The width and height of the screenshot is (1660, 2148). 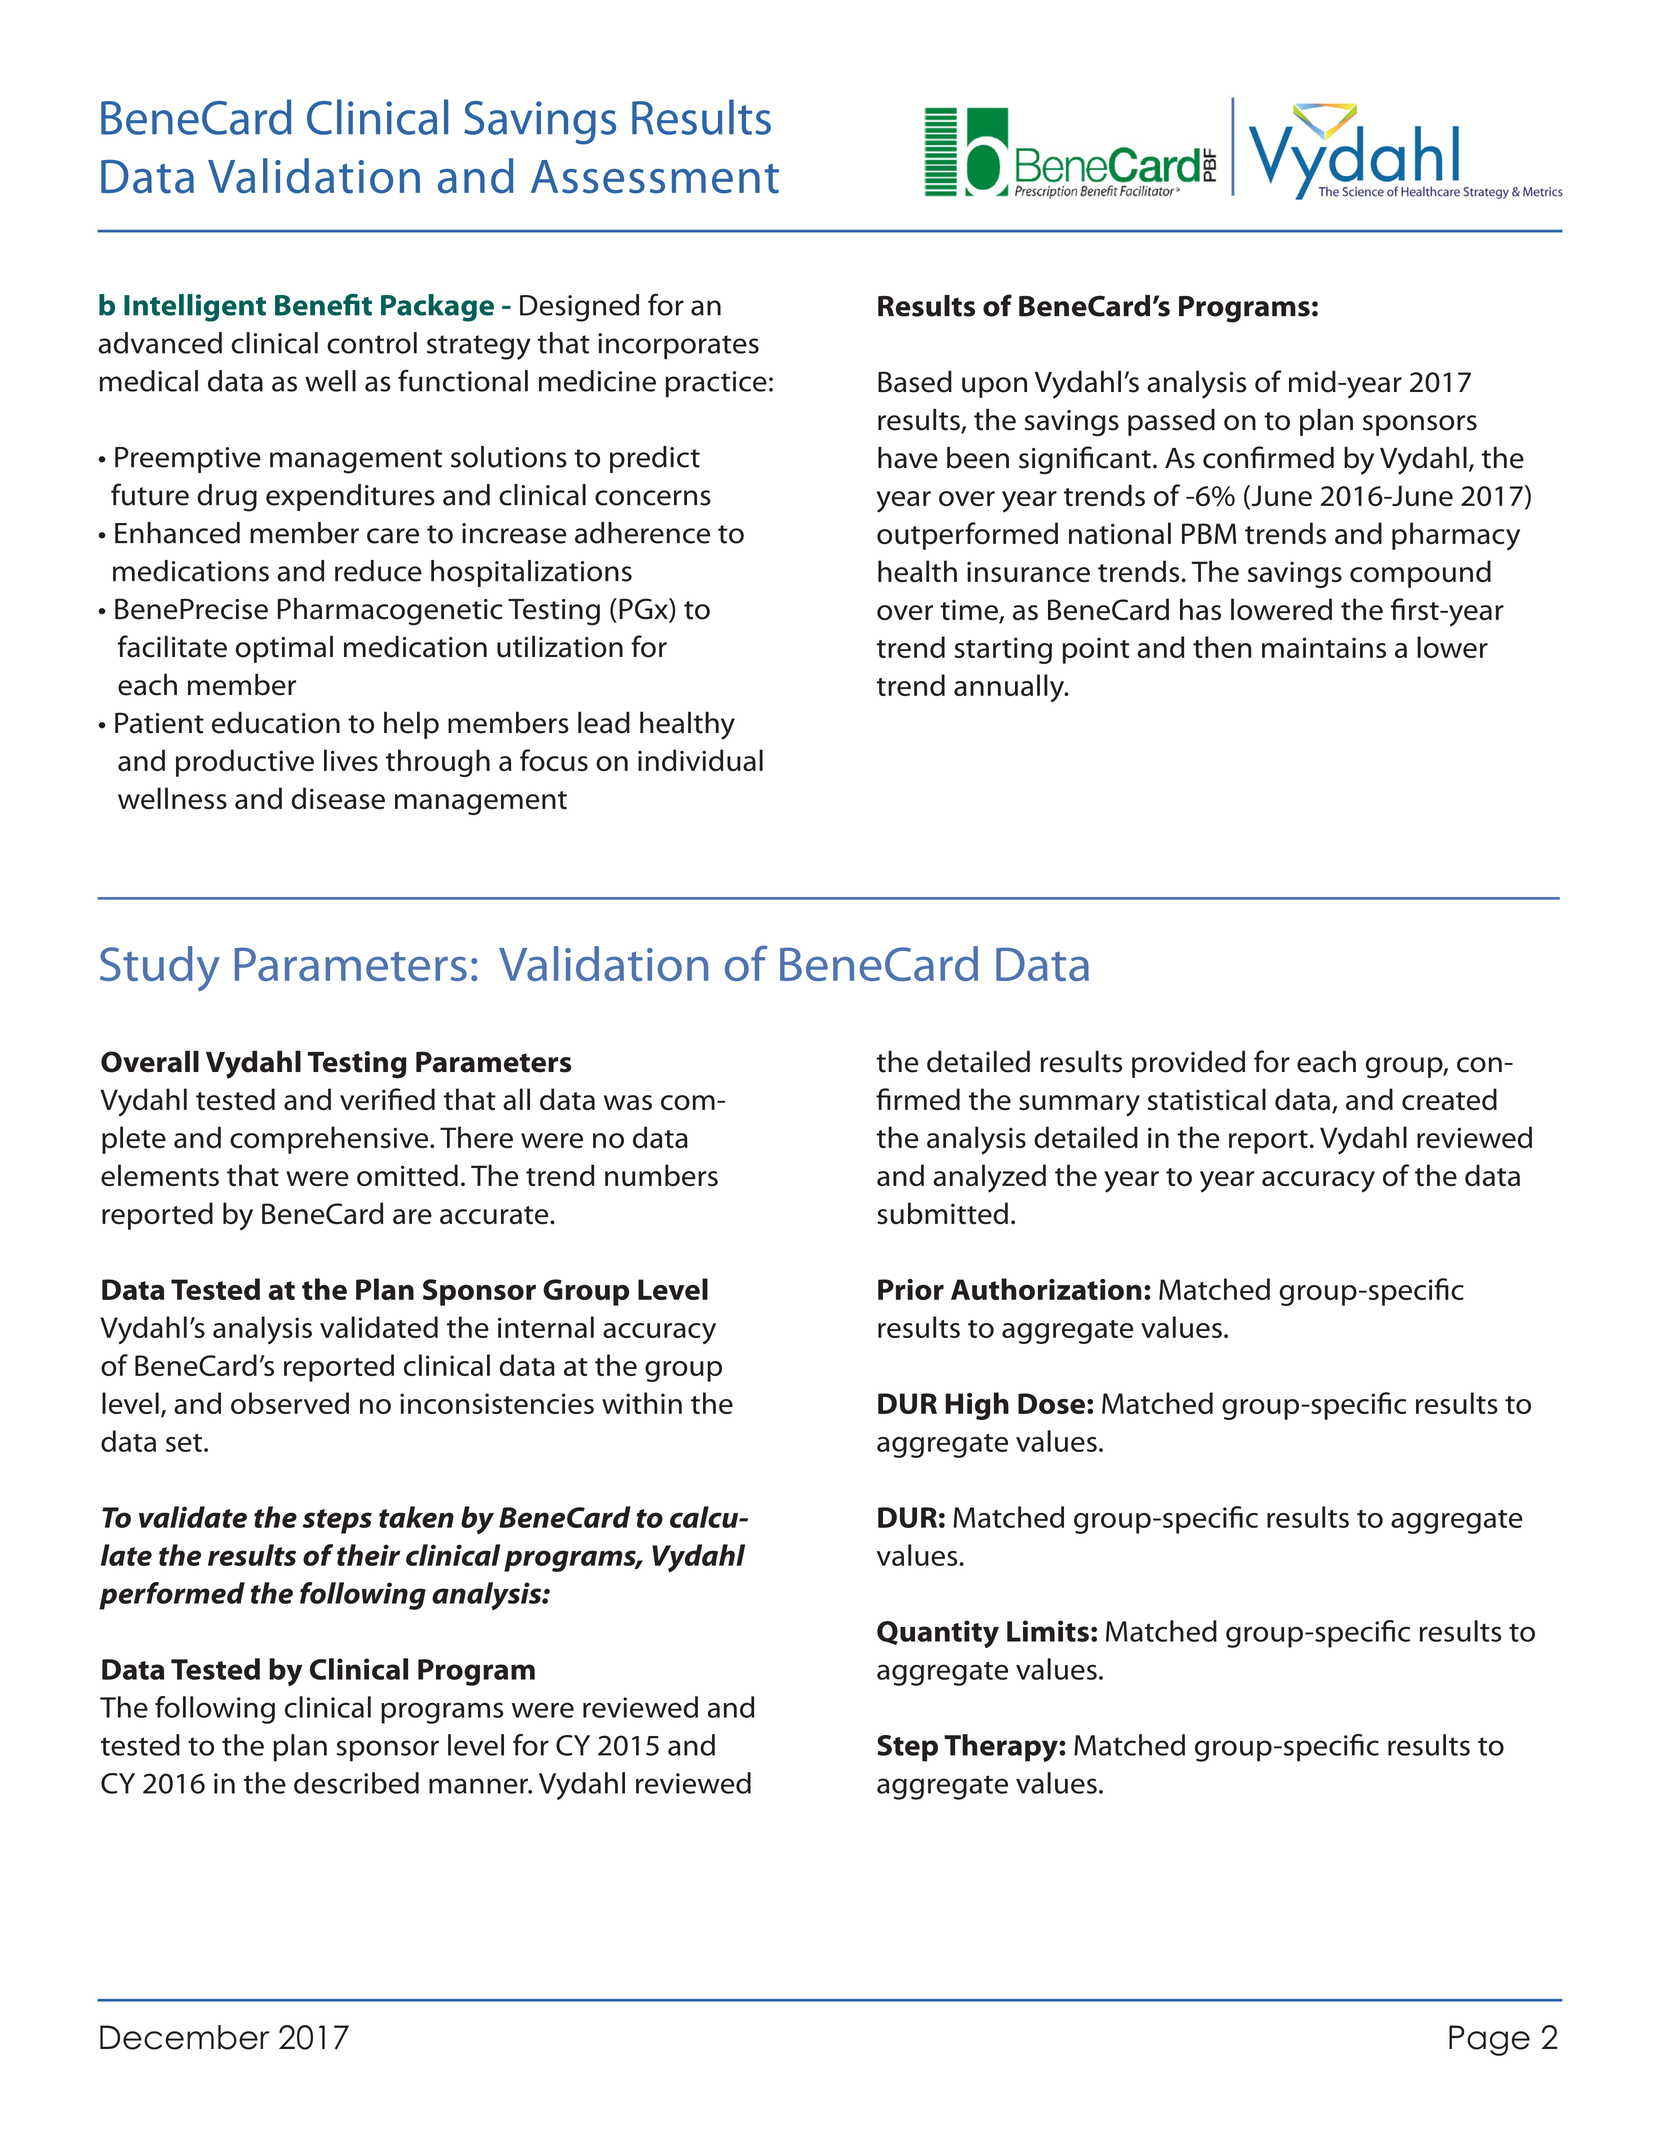 What do you see at coordinates (184, 2037) in the screenshot?
I see `December` at bounding box center [184, 2037].
